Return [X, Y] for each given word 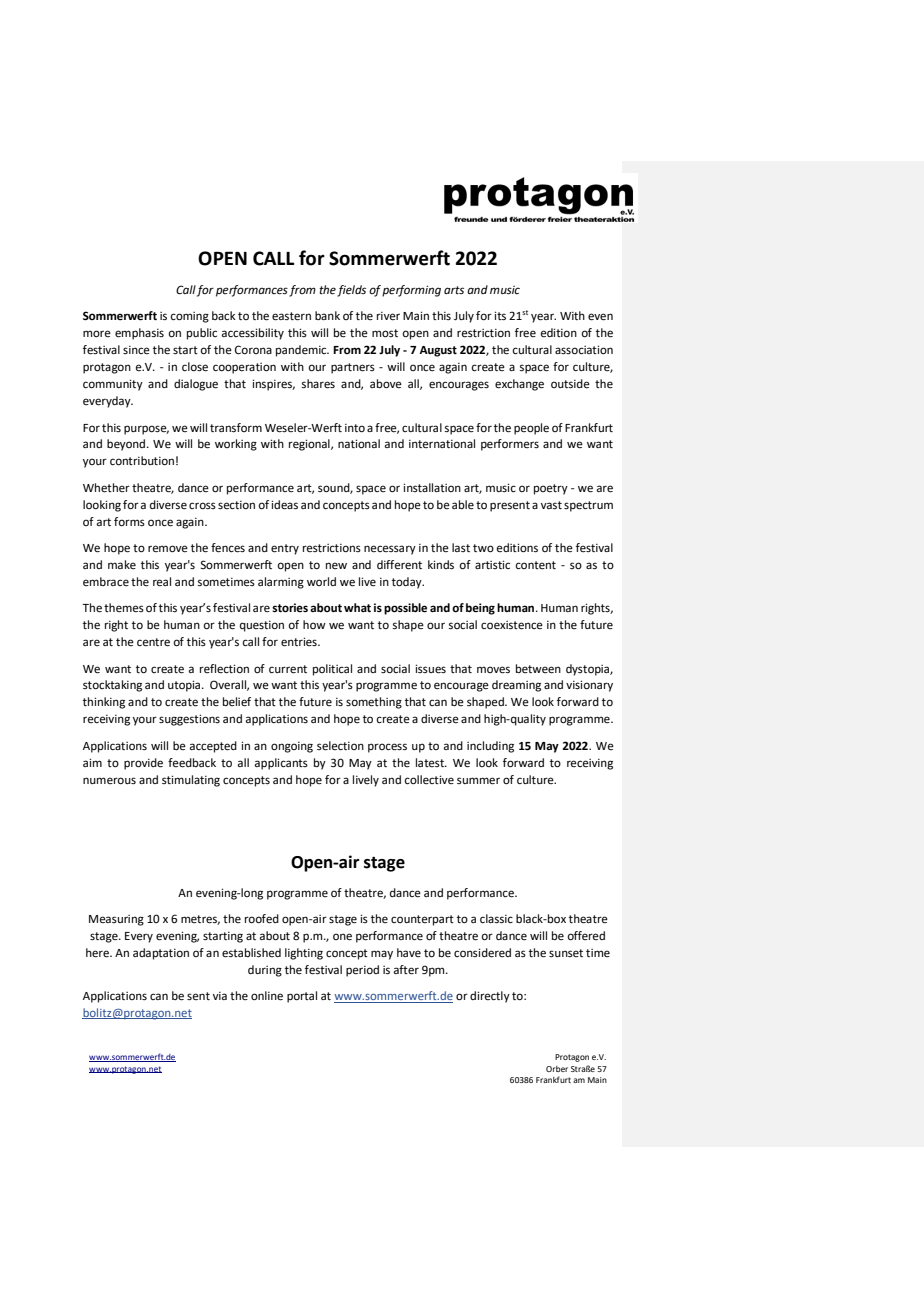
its [500, 316]
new [336, 566]
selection [340, 746]
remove [168, 548]
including [490, 747]
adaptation [161, 954]
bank [327, 315]
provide [143, 764]
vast [551, 505]
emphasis [139, 334]
